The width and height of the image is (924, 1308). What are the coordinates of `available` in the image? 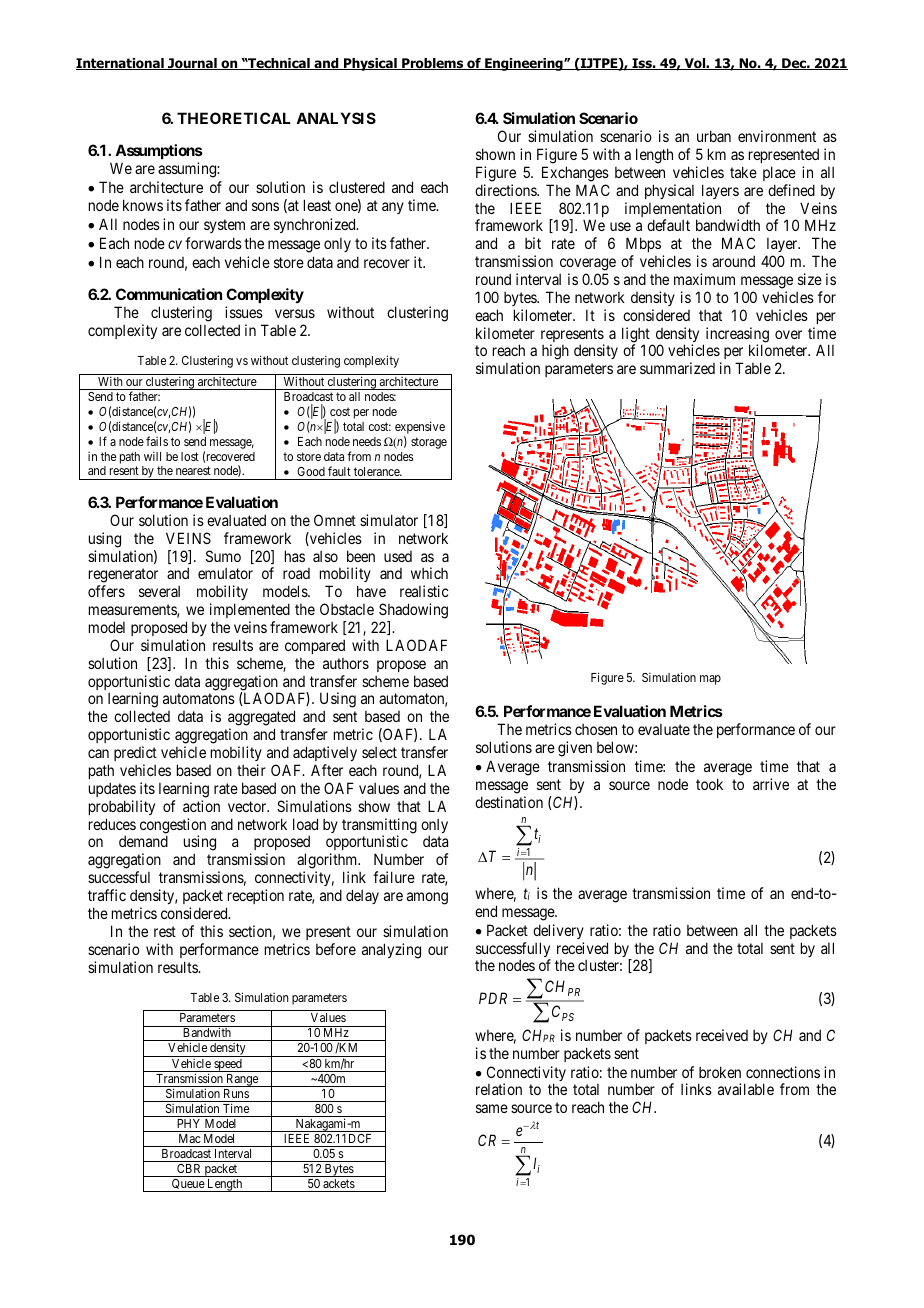 It's located at (746, 1089).
